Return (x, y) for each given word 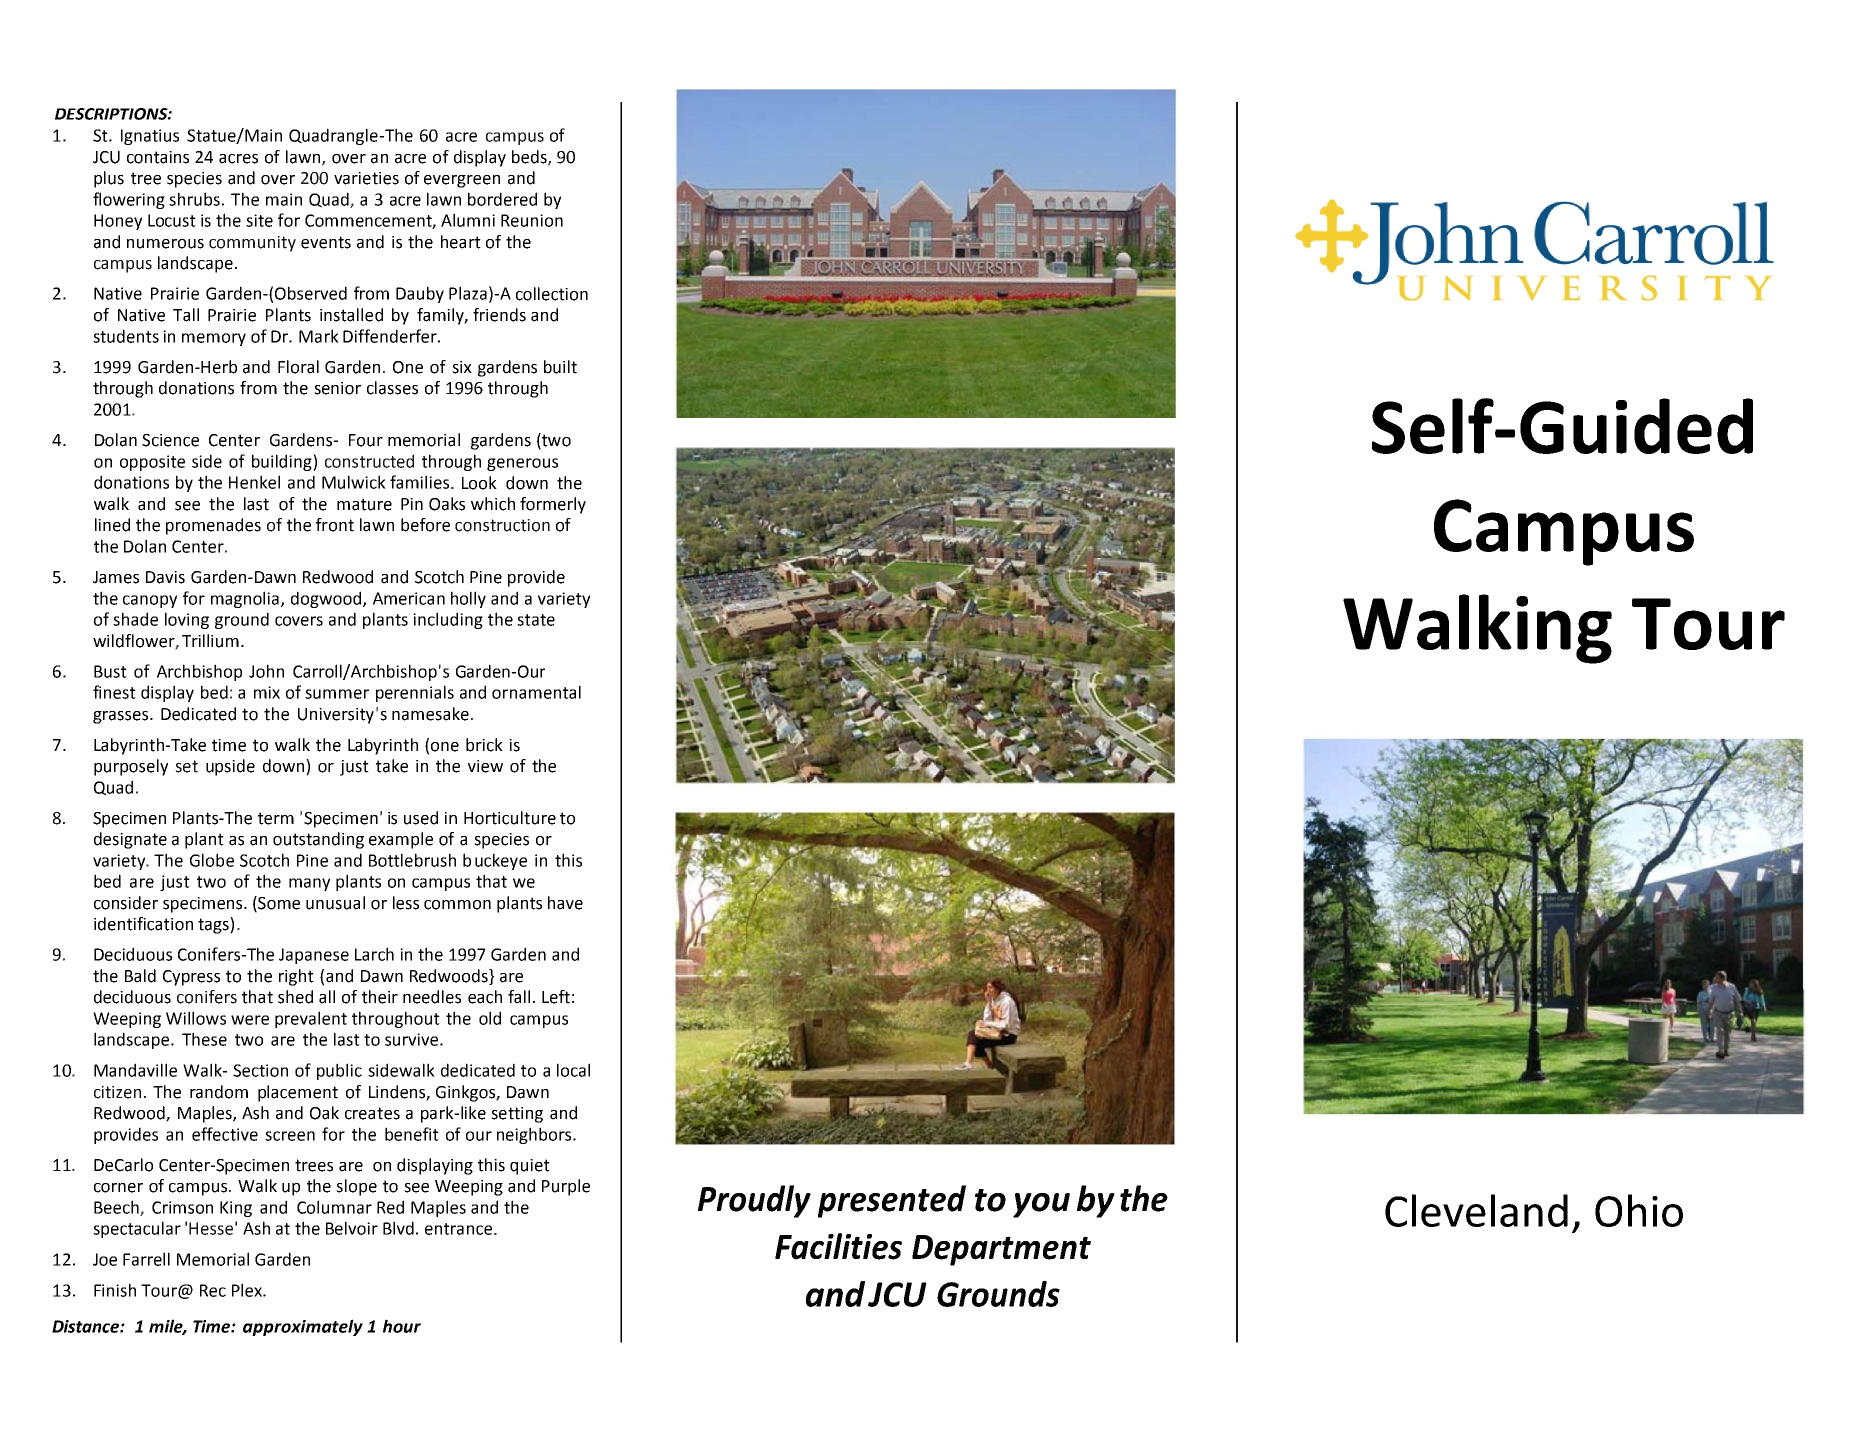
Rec (213, 1290)
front (335, 525)
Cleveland (1476, 1210)
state (536, 620)
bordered (502, 199)
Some (278, 904)
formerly (553, 505)
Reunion (532, 220)
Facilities (838, 1246)
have (565, 903)
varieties (366, 178)
